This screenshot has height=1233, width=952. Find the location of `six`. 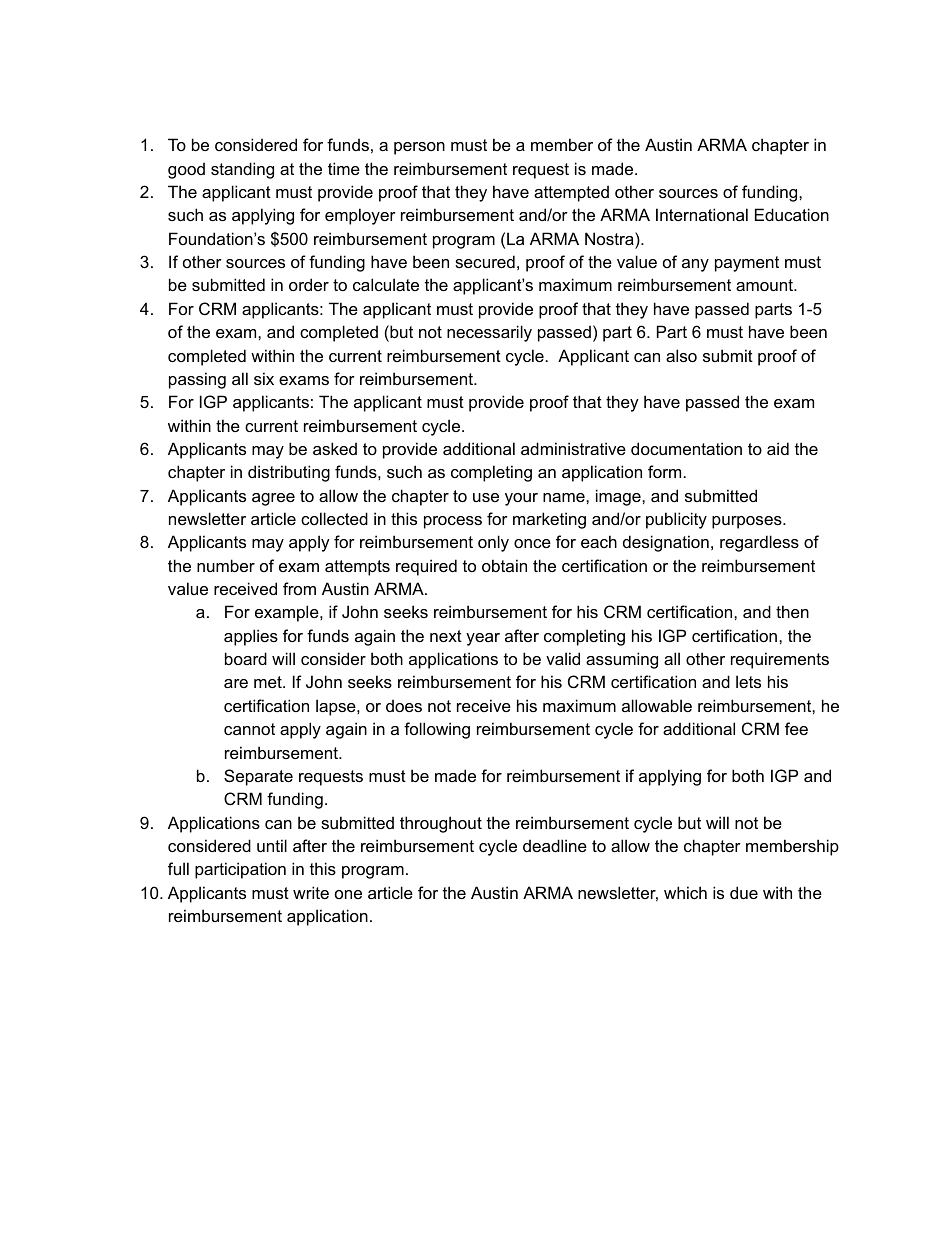

six is located at coordinates (264, 378).
